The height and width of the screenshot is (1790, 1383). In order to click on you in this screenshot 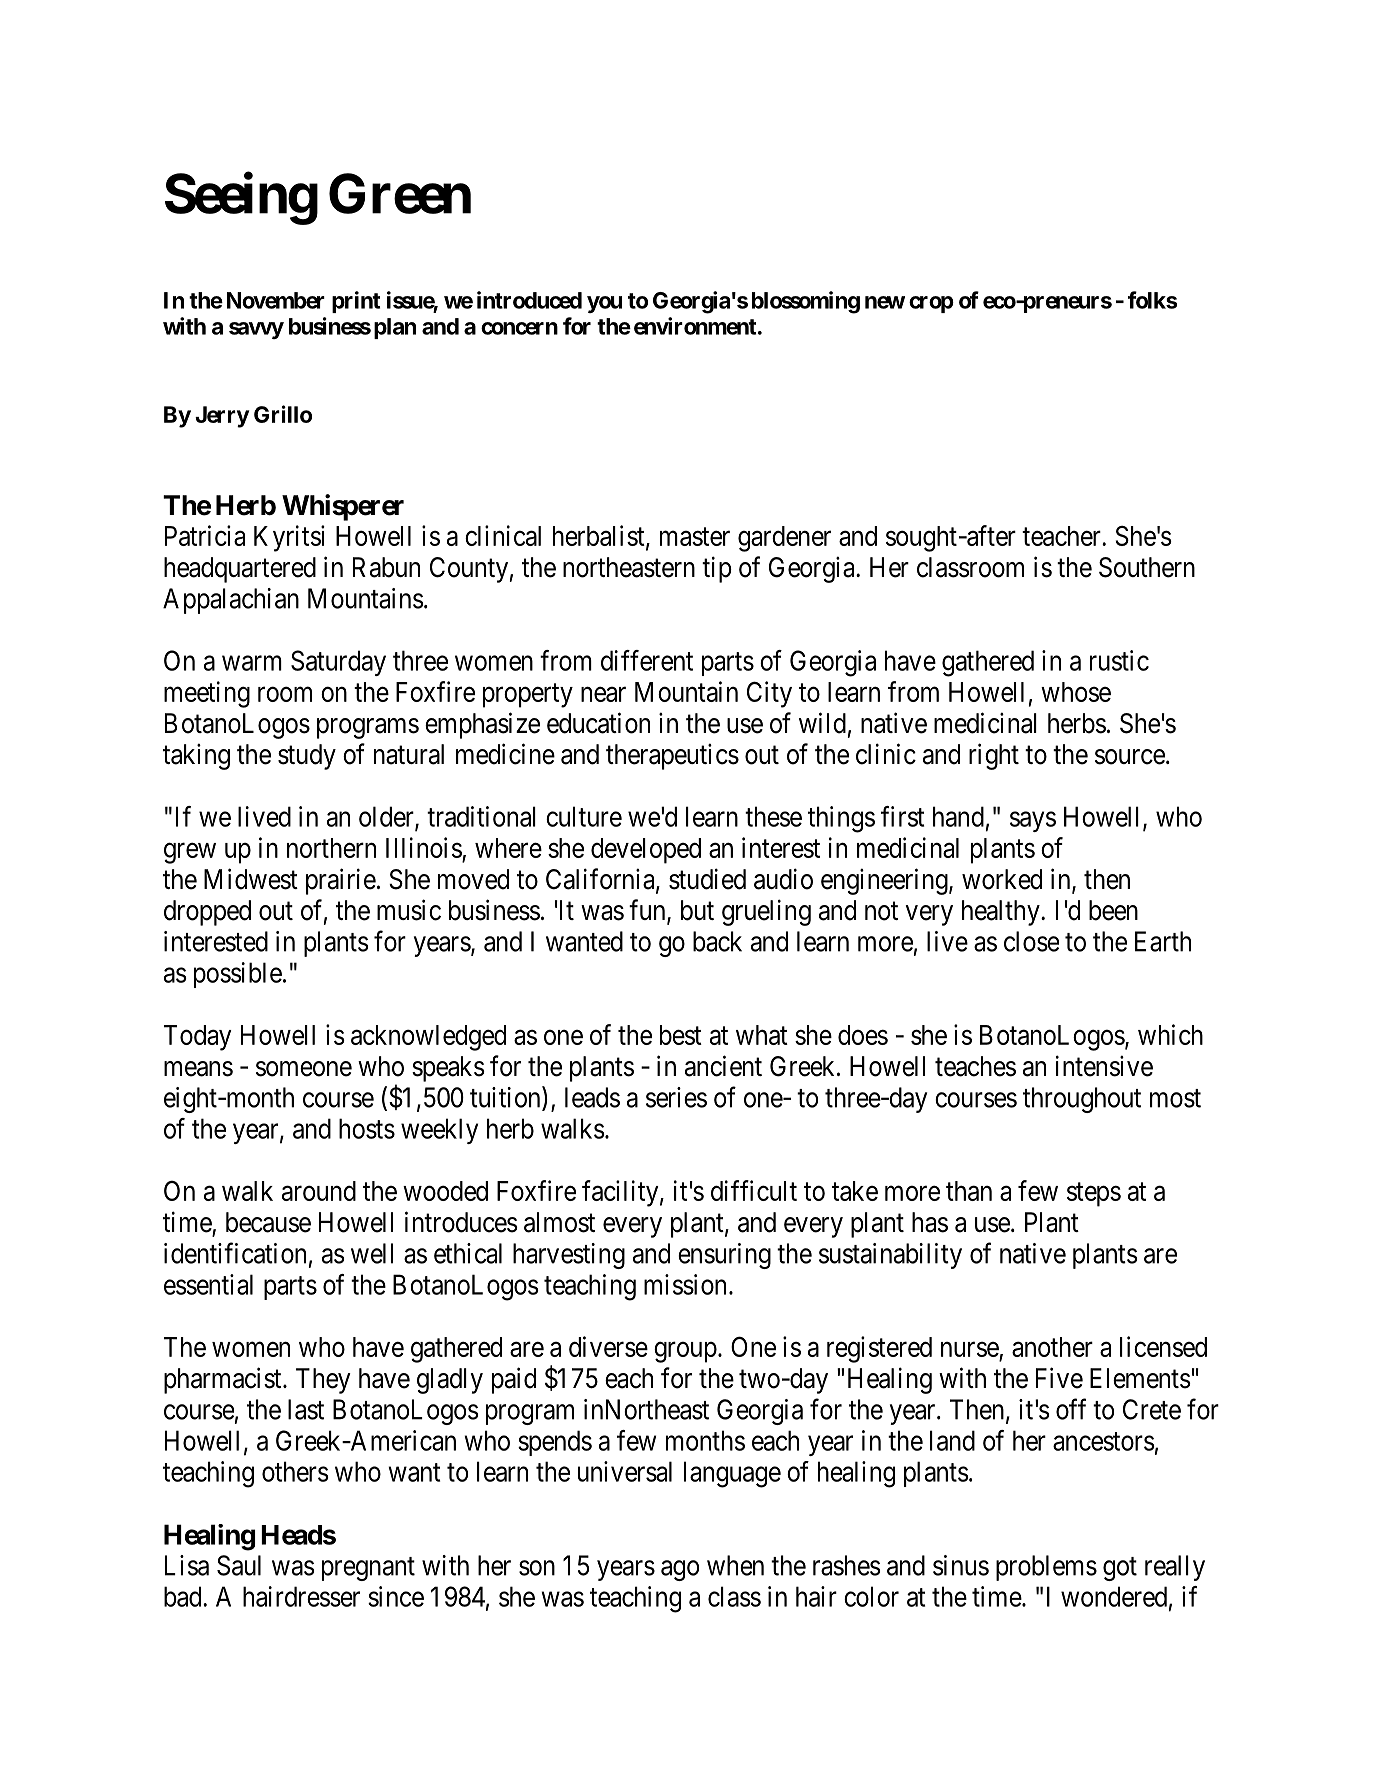, I will do `click(604, 304)`.
